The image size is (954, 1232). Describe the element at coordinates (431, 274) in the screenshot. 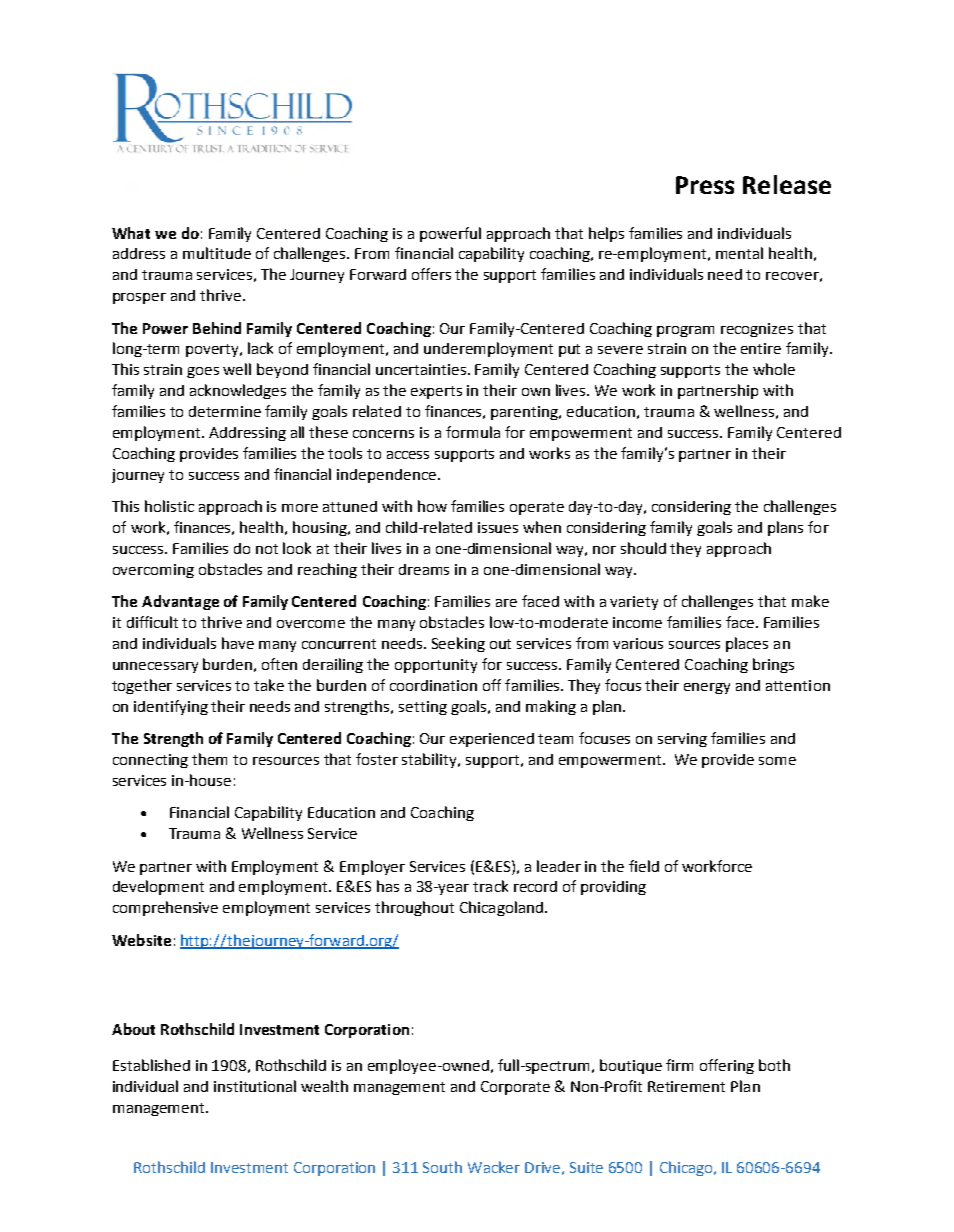

I see `offers` at that location.
